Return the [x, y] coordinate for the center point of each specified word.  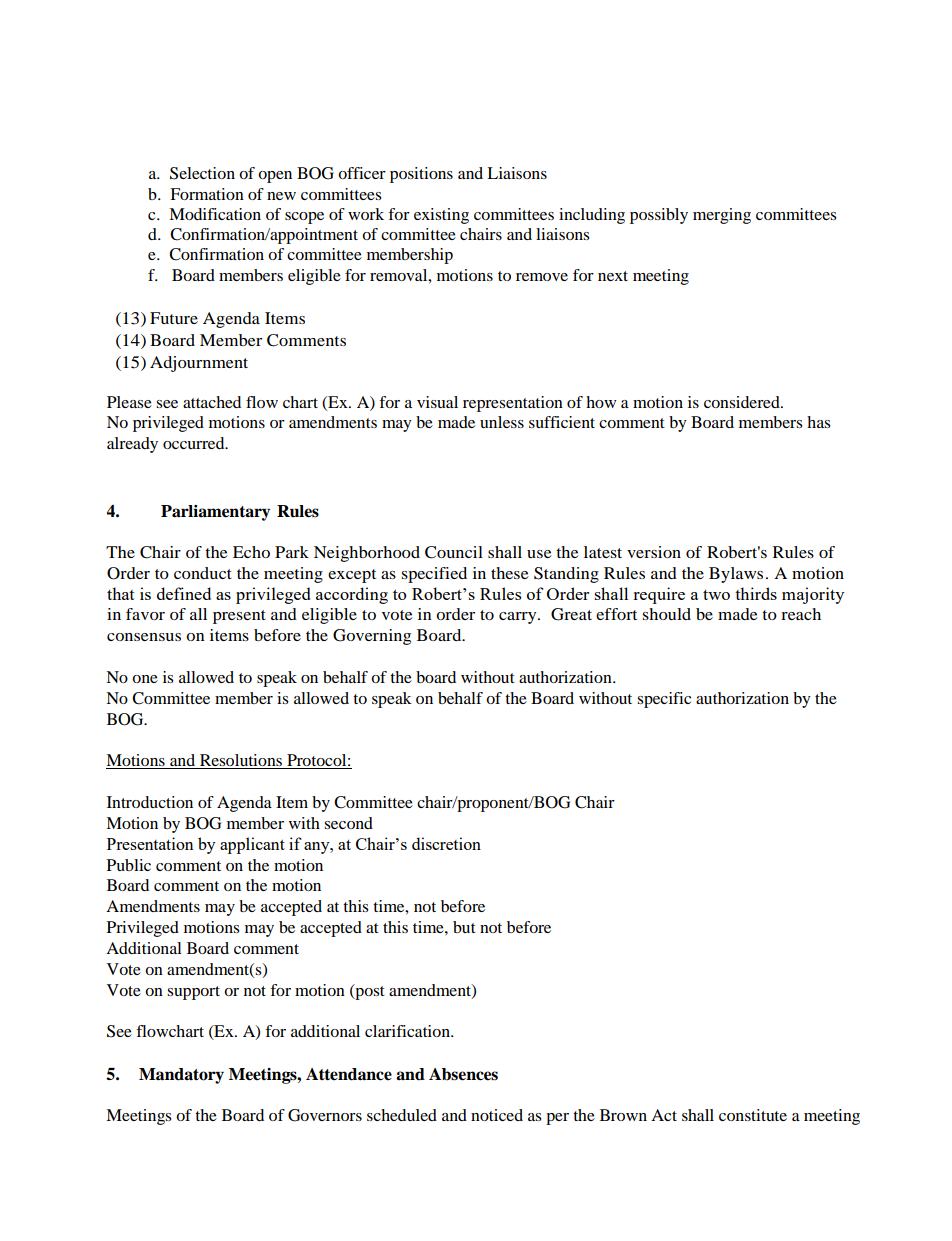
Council [454, 552]
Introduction [150, 802]
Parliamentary [215, 513]
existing [441, 216]
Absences [463, 1074]
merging [722, 216]
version [654, 552]
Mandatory [181, 1076]
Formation [207, 194]
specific [664, 700]
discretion [446, 843]
